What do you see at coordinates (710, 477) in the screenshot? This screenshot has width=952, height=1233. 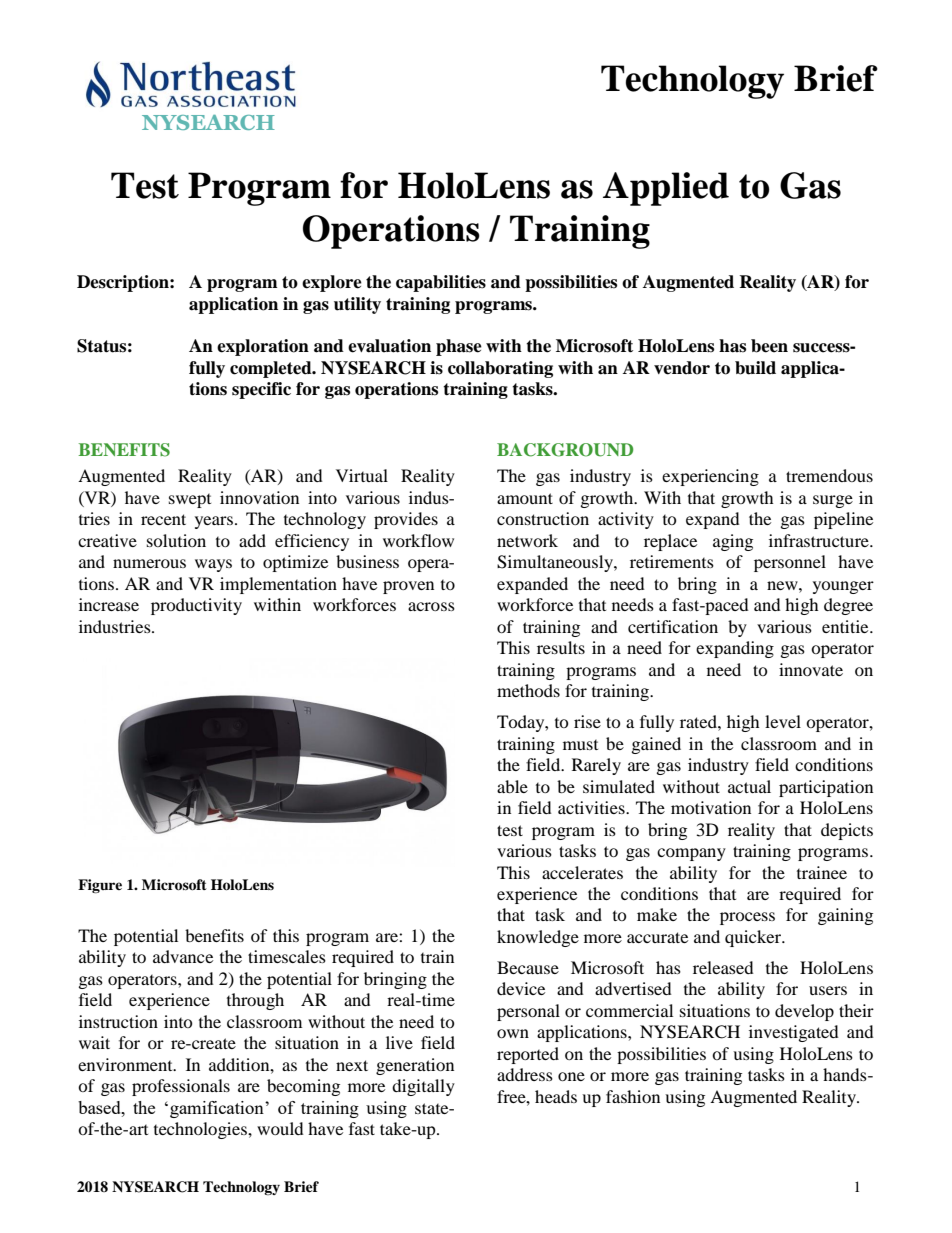 I see `experiencing` at bounding box center [710, 477].
